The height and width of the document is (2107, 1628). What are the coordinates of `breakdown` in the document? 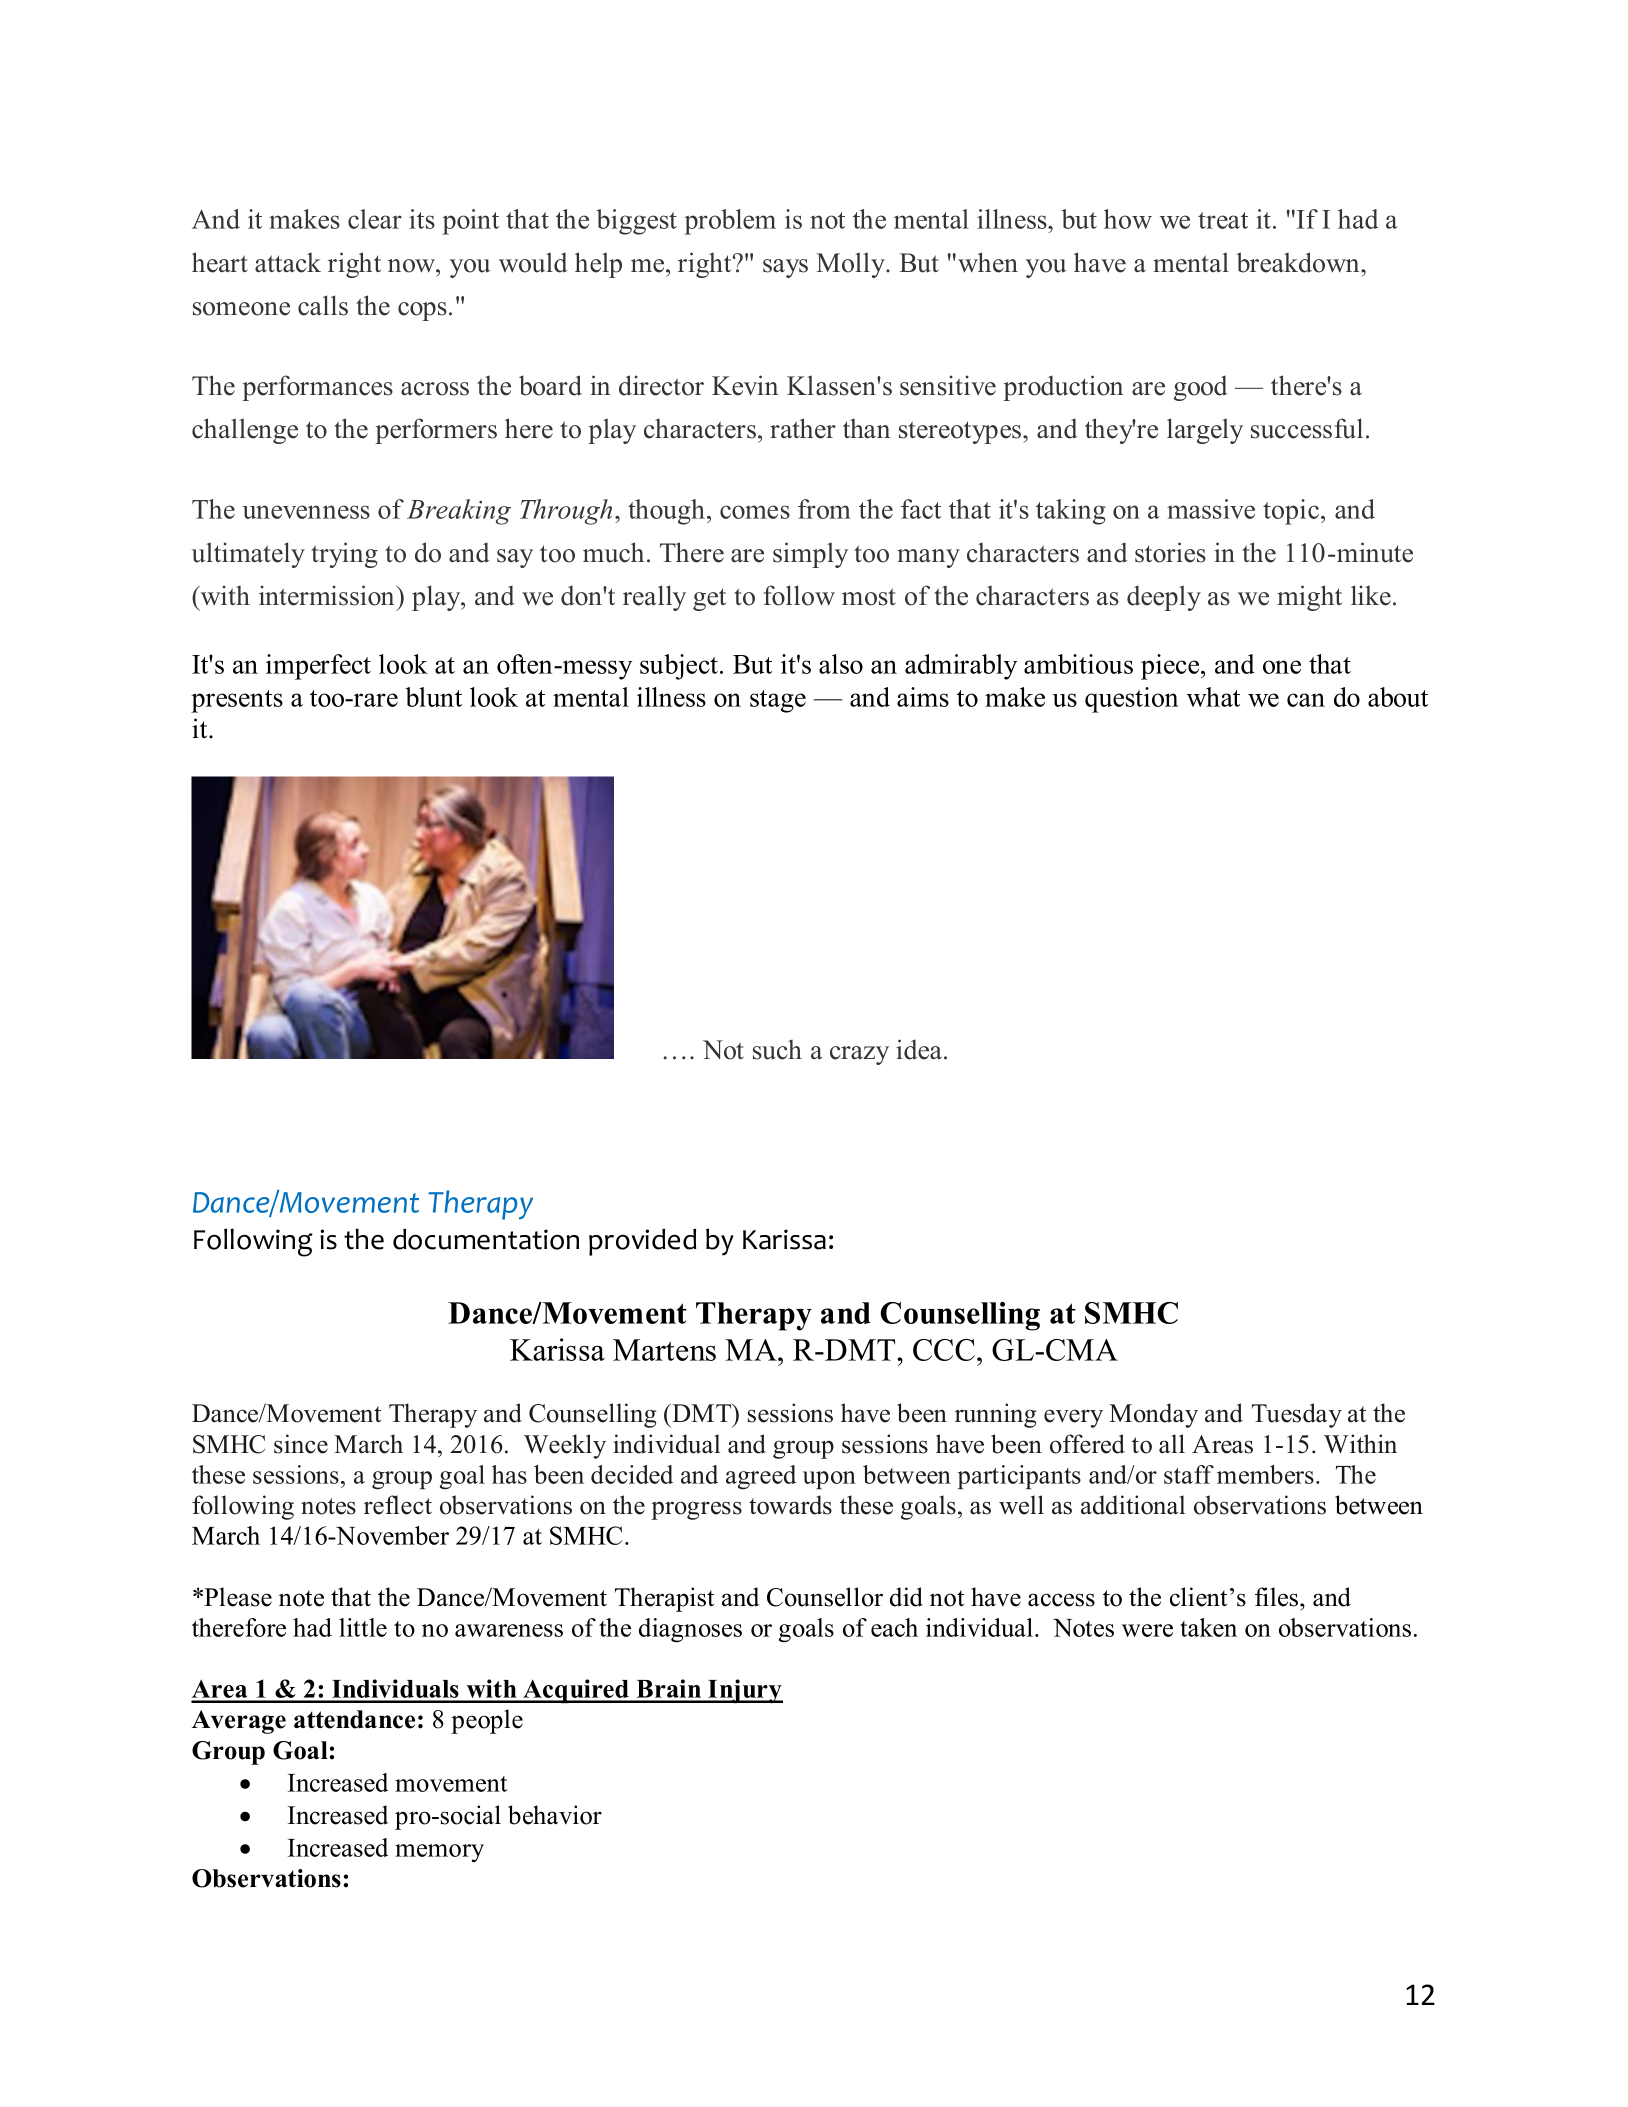 It's located at (1299, 262).
